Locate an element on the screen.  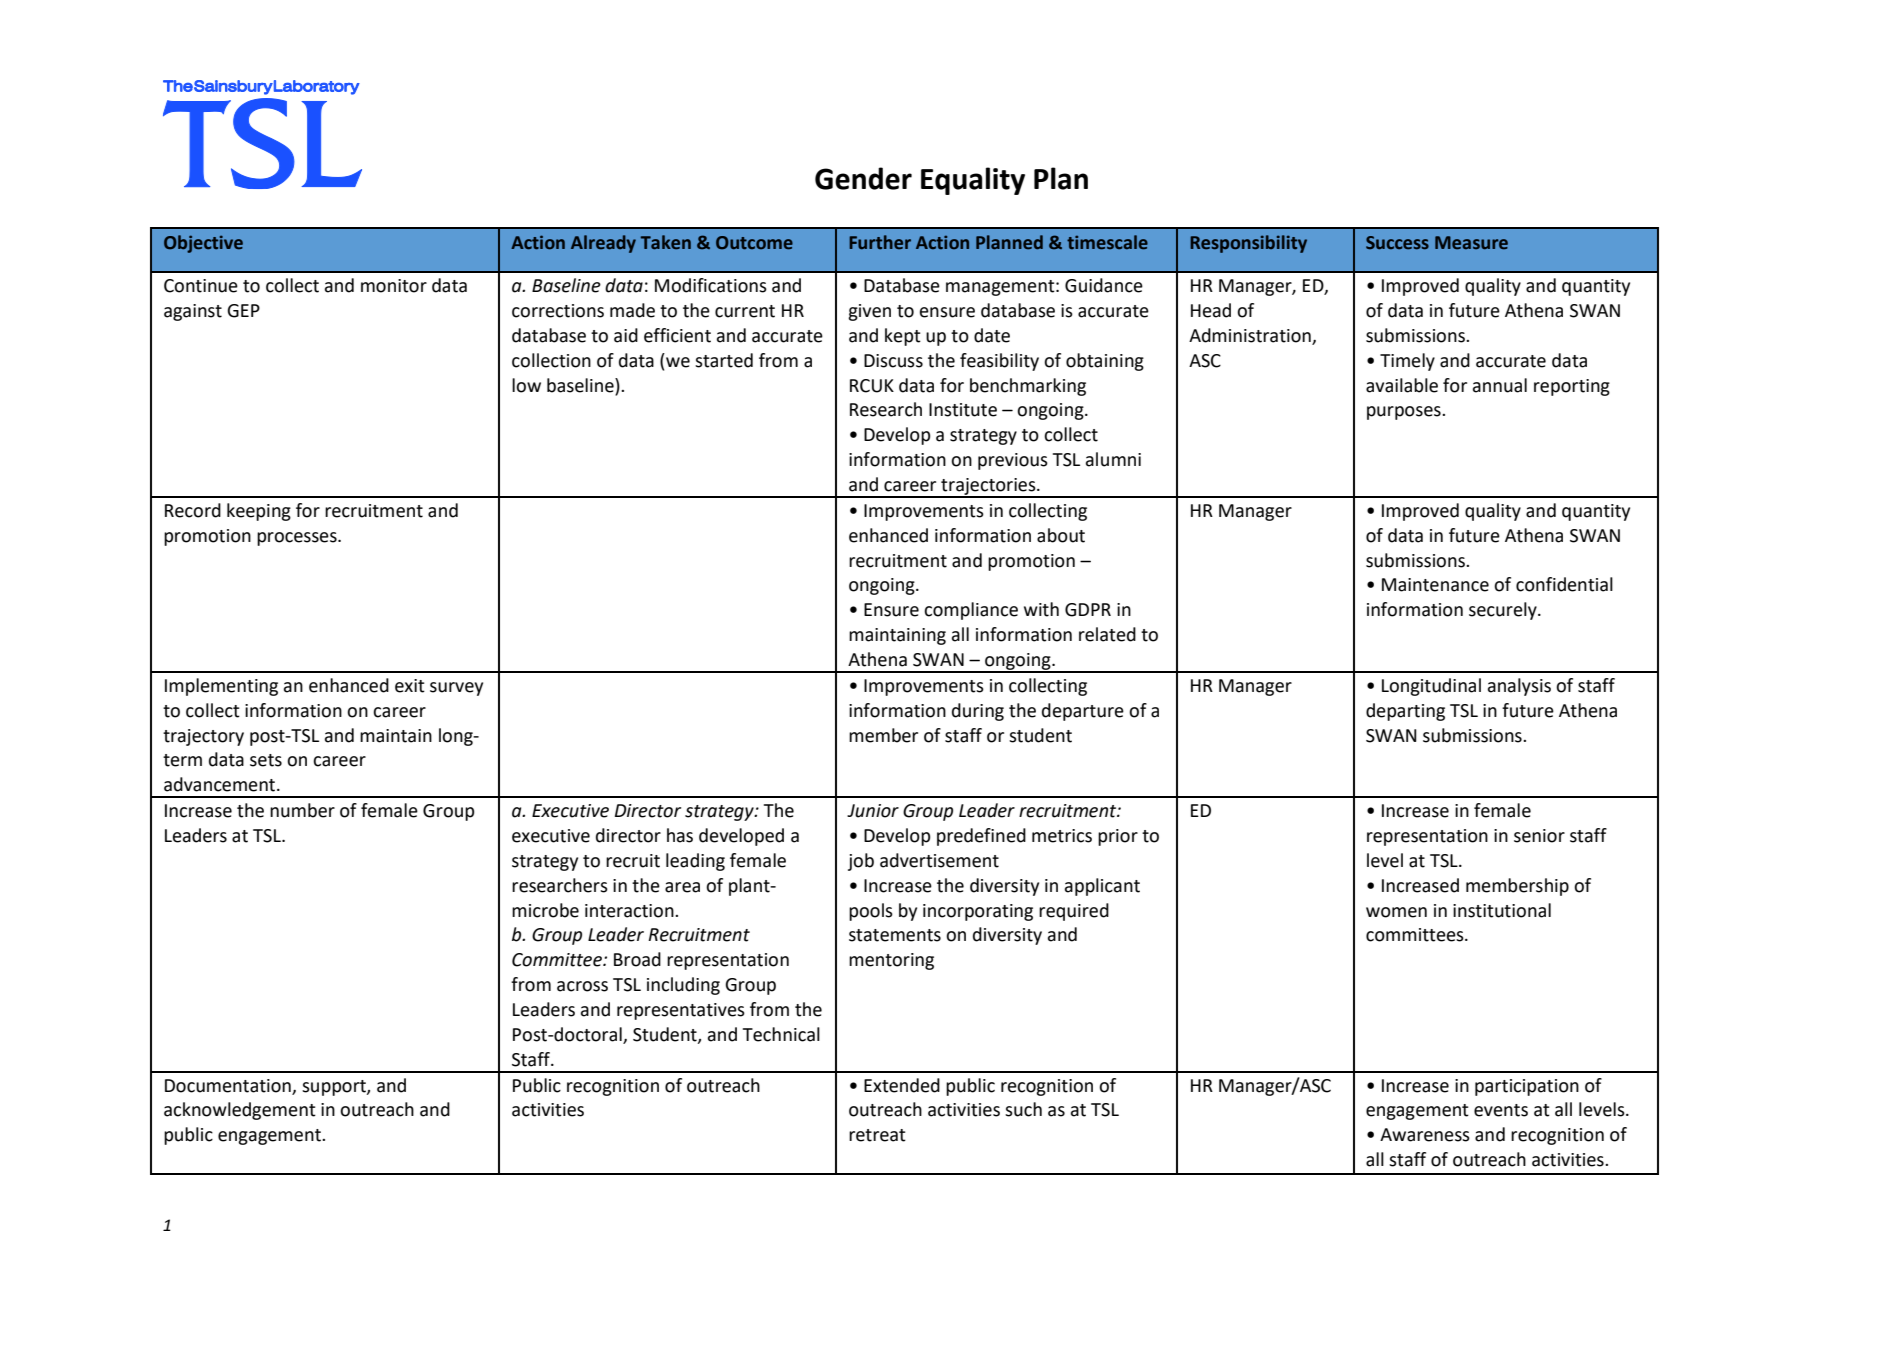
Gender is located at coordinates (863, 178).
